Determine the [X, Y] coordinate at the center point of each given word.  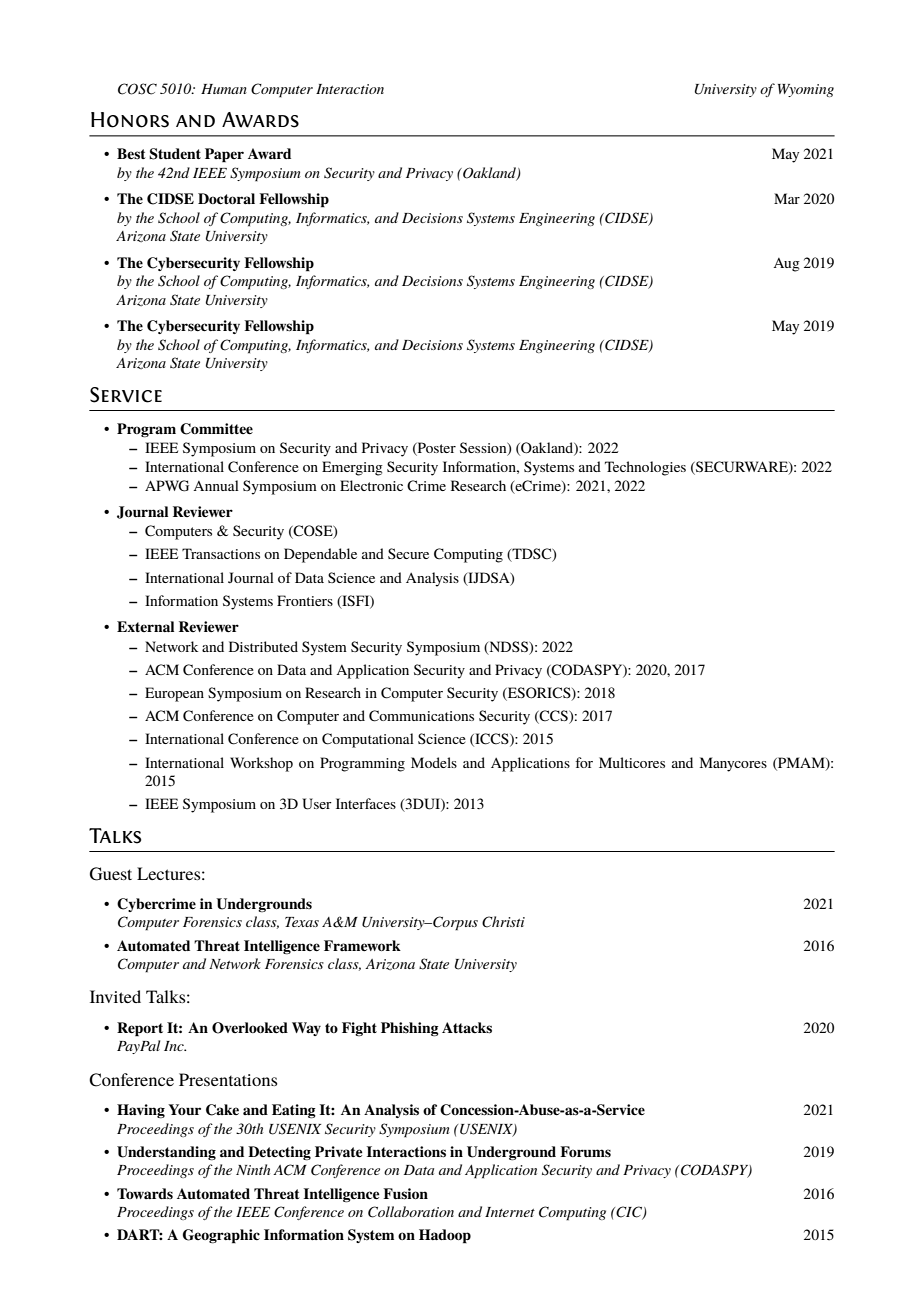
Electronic [371, 485]
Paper [224, 155]
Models [434, 762]
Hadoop [445, 1236]
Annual [216, 485]
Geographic [221, 1236]
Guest [111, 874]
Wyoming [806, 90]
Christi [503, 922]
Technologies [645, 468]
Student [175, 154]
